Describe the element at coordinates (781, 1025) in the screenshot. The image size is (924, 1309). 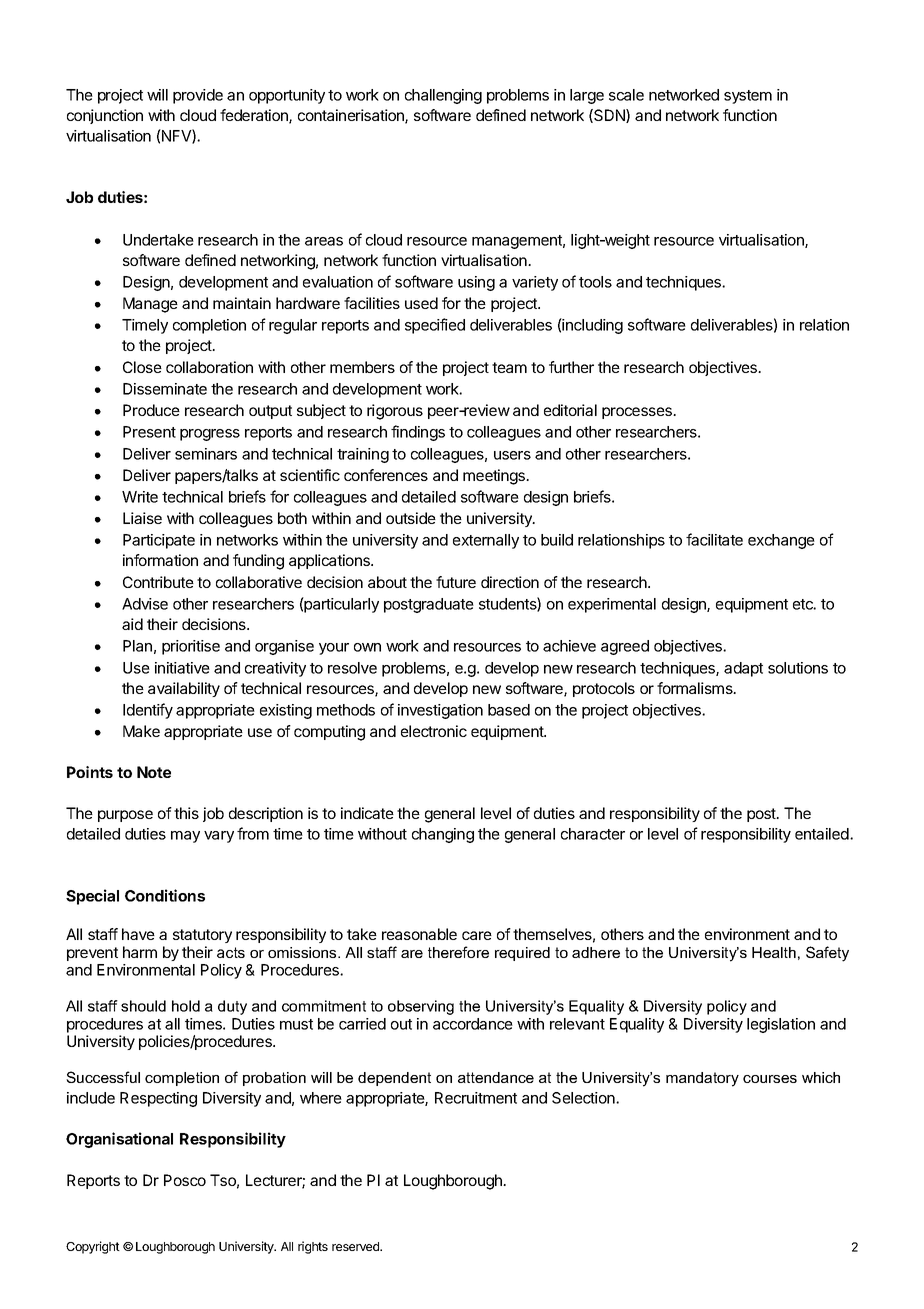
I see `legislation` at that location.
